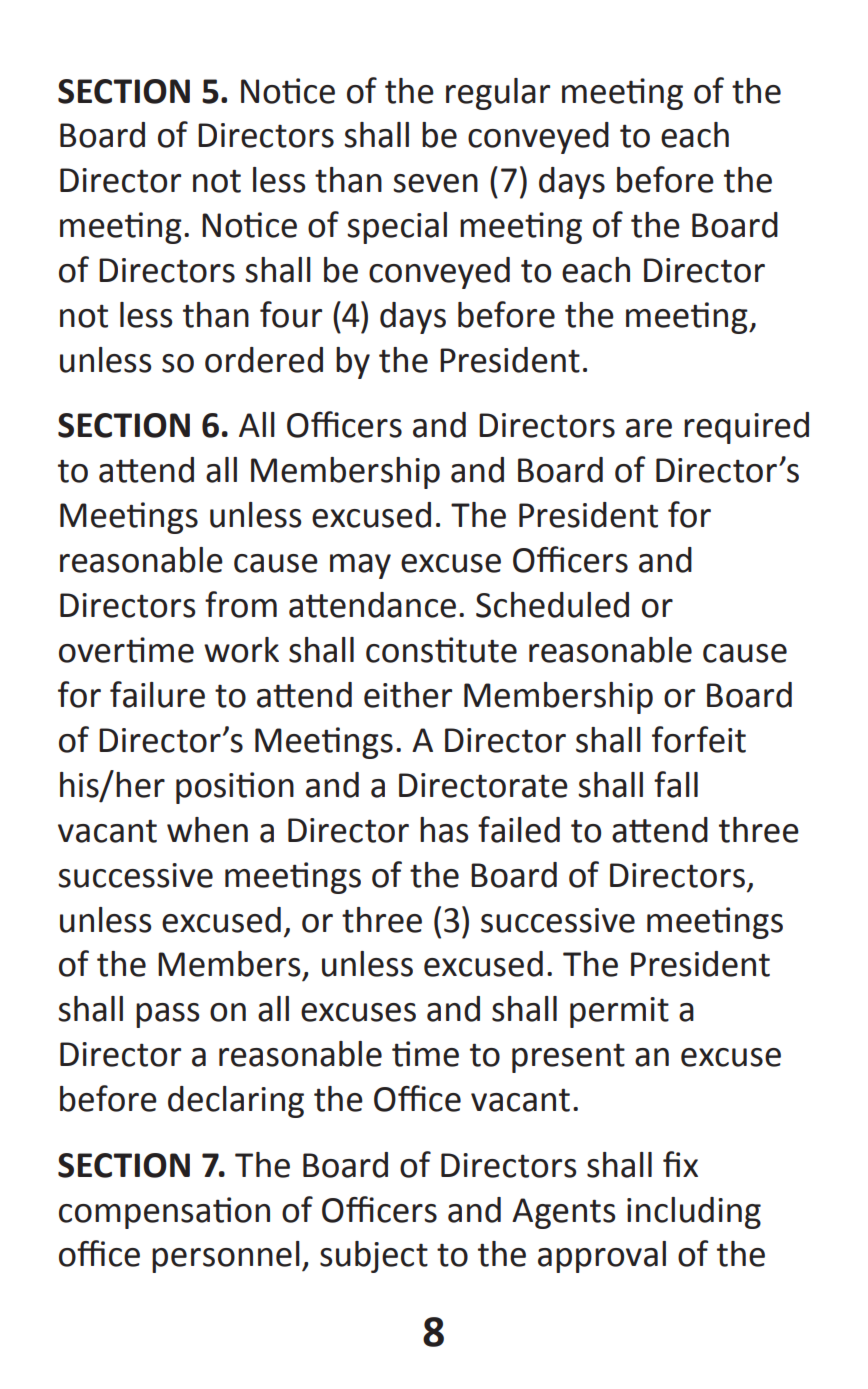 The height and width of the screenshot is (1389, 868). What do you see at coordinates (435, 183) in the screenshot?
I see `seven` at bounding box center [435, 183].
